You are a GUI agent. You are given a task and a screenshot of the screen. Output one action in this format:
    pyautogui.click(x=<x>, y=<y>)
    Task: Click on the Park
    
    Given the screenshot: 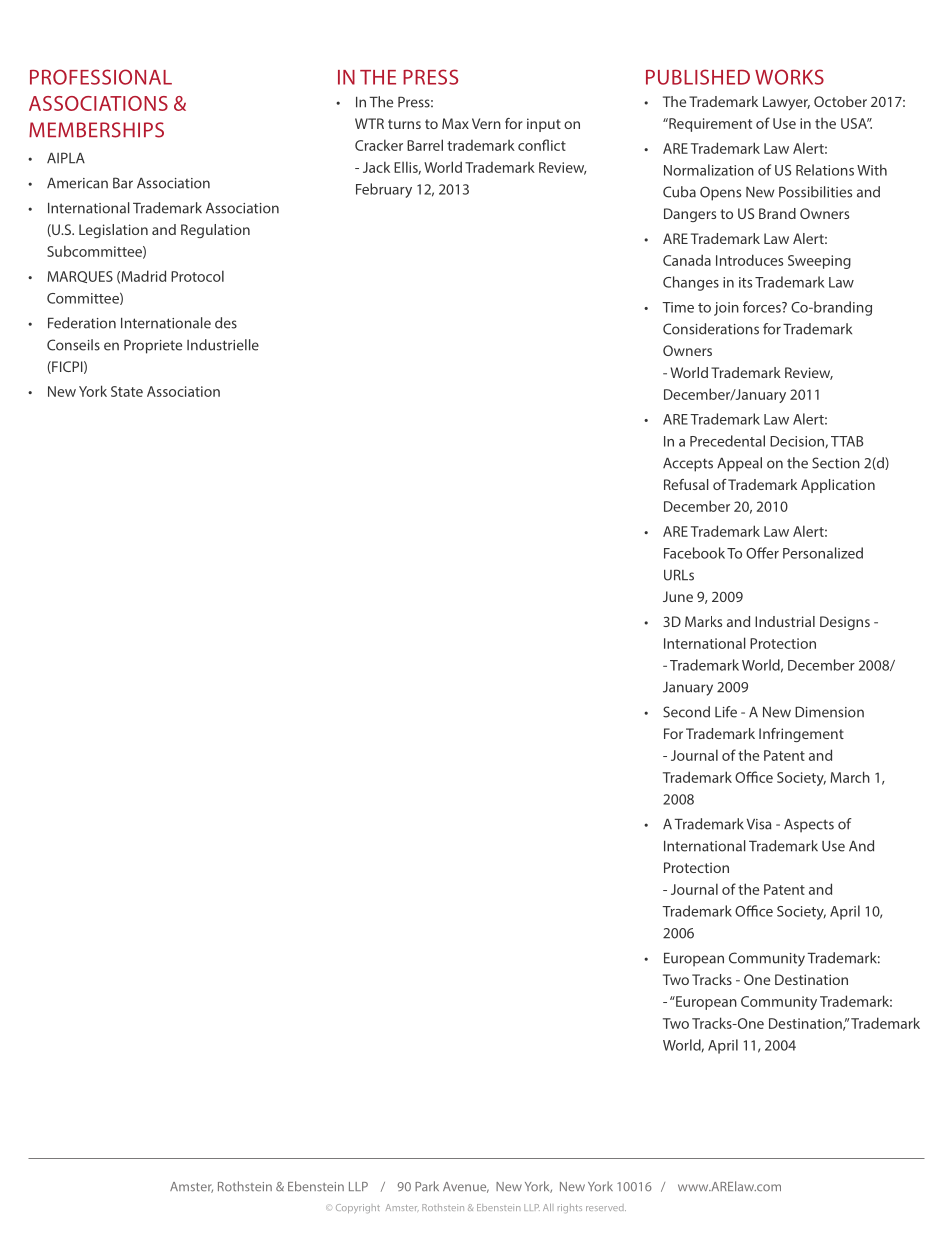 What is the action you would take?
    pyautogui.click(x=427, y=1186)
